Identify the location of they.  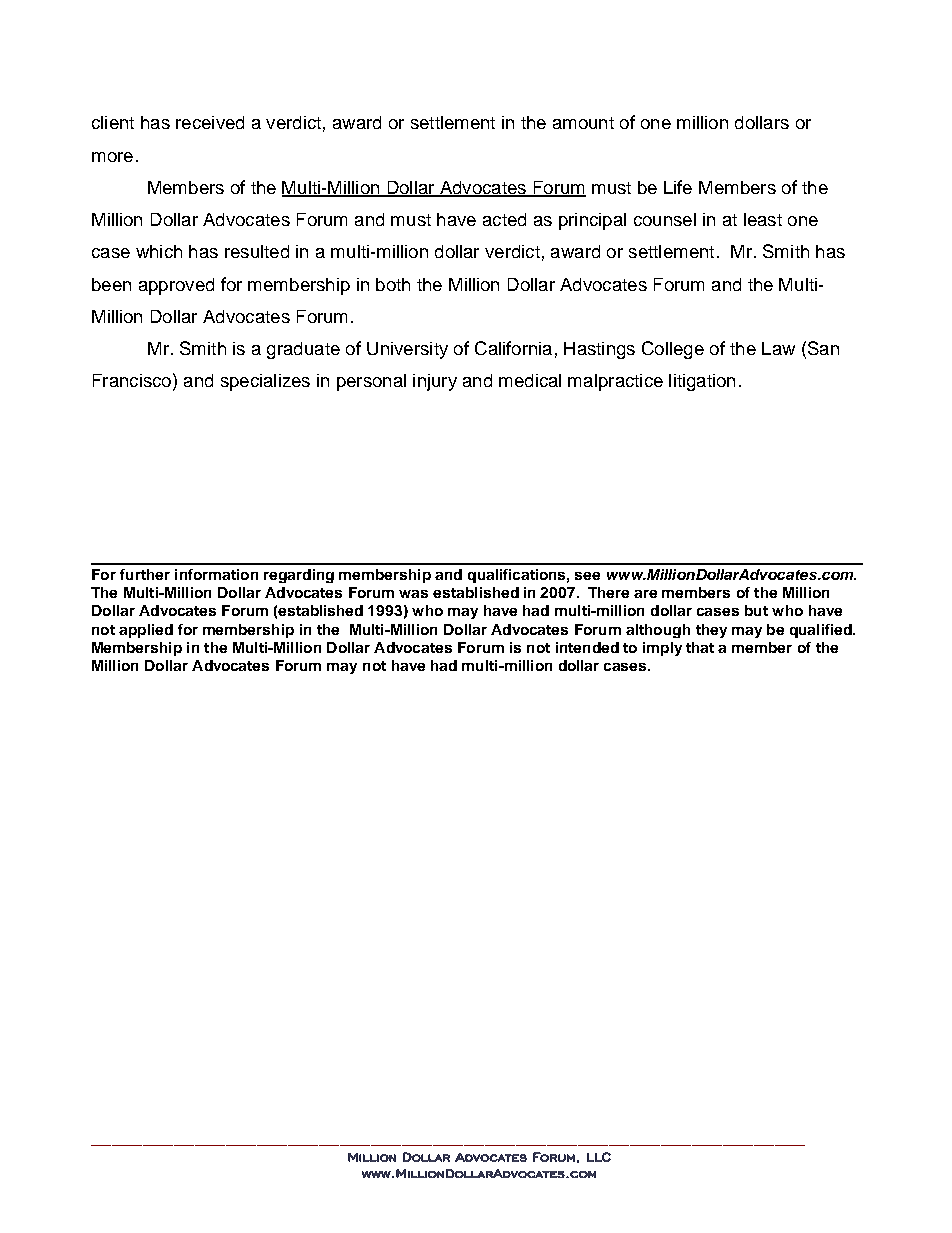
(711, 631).
